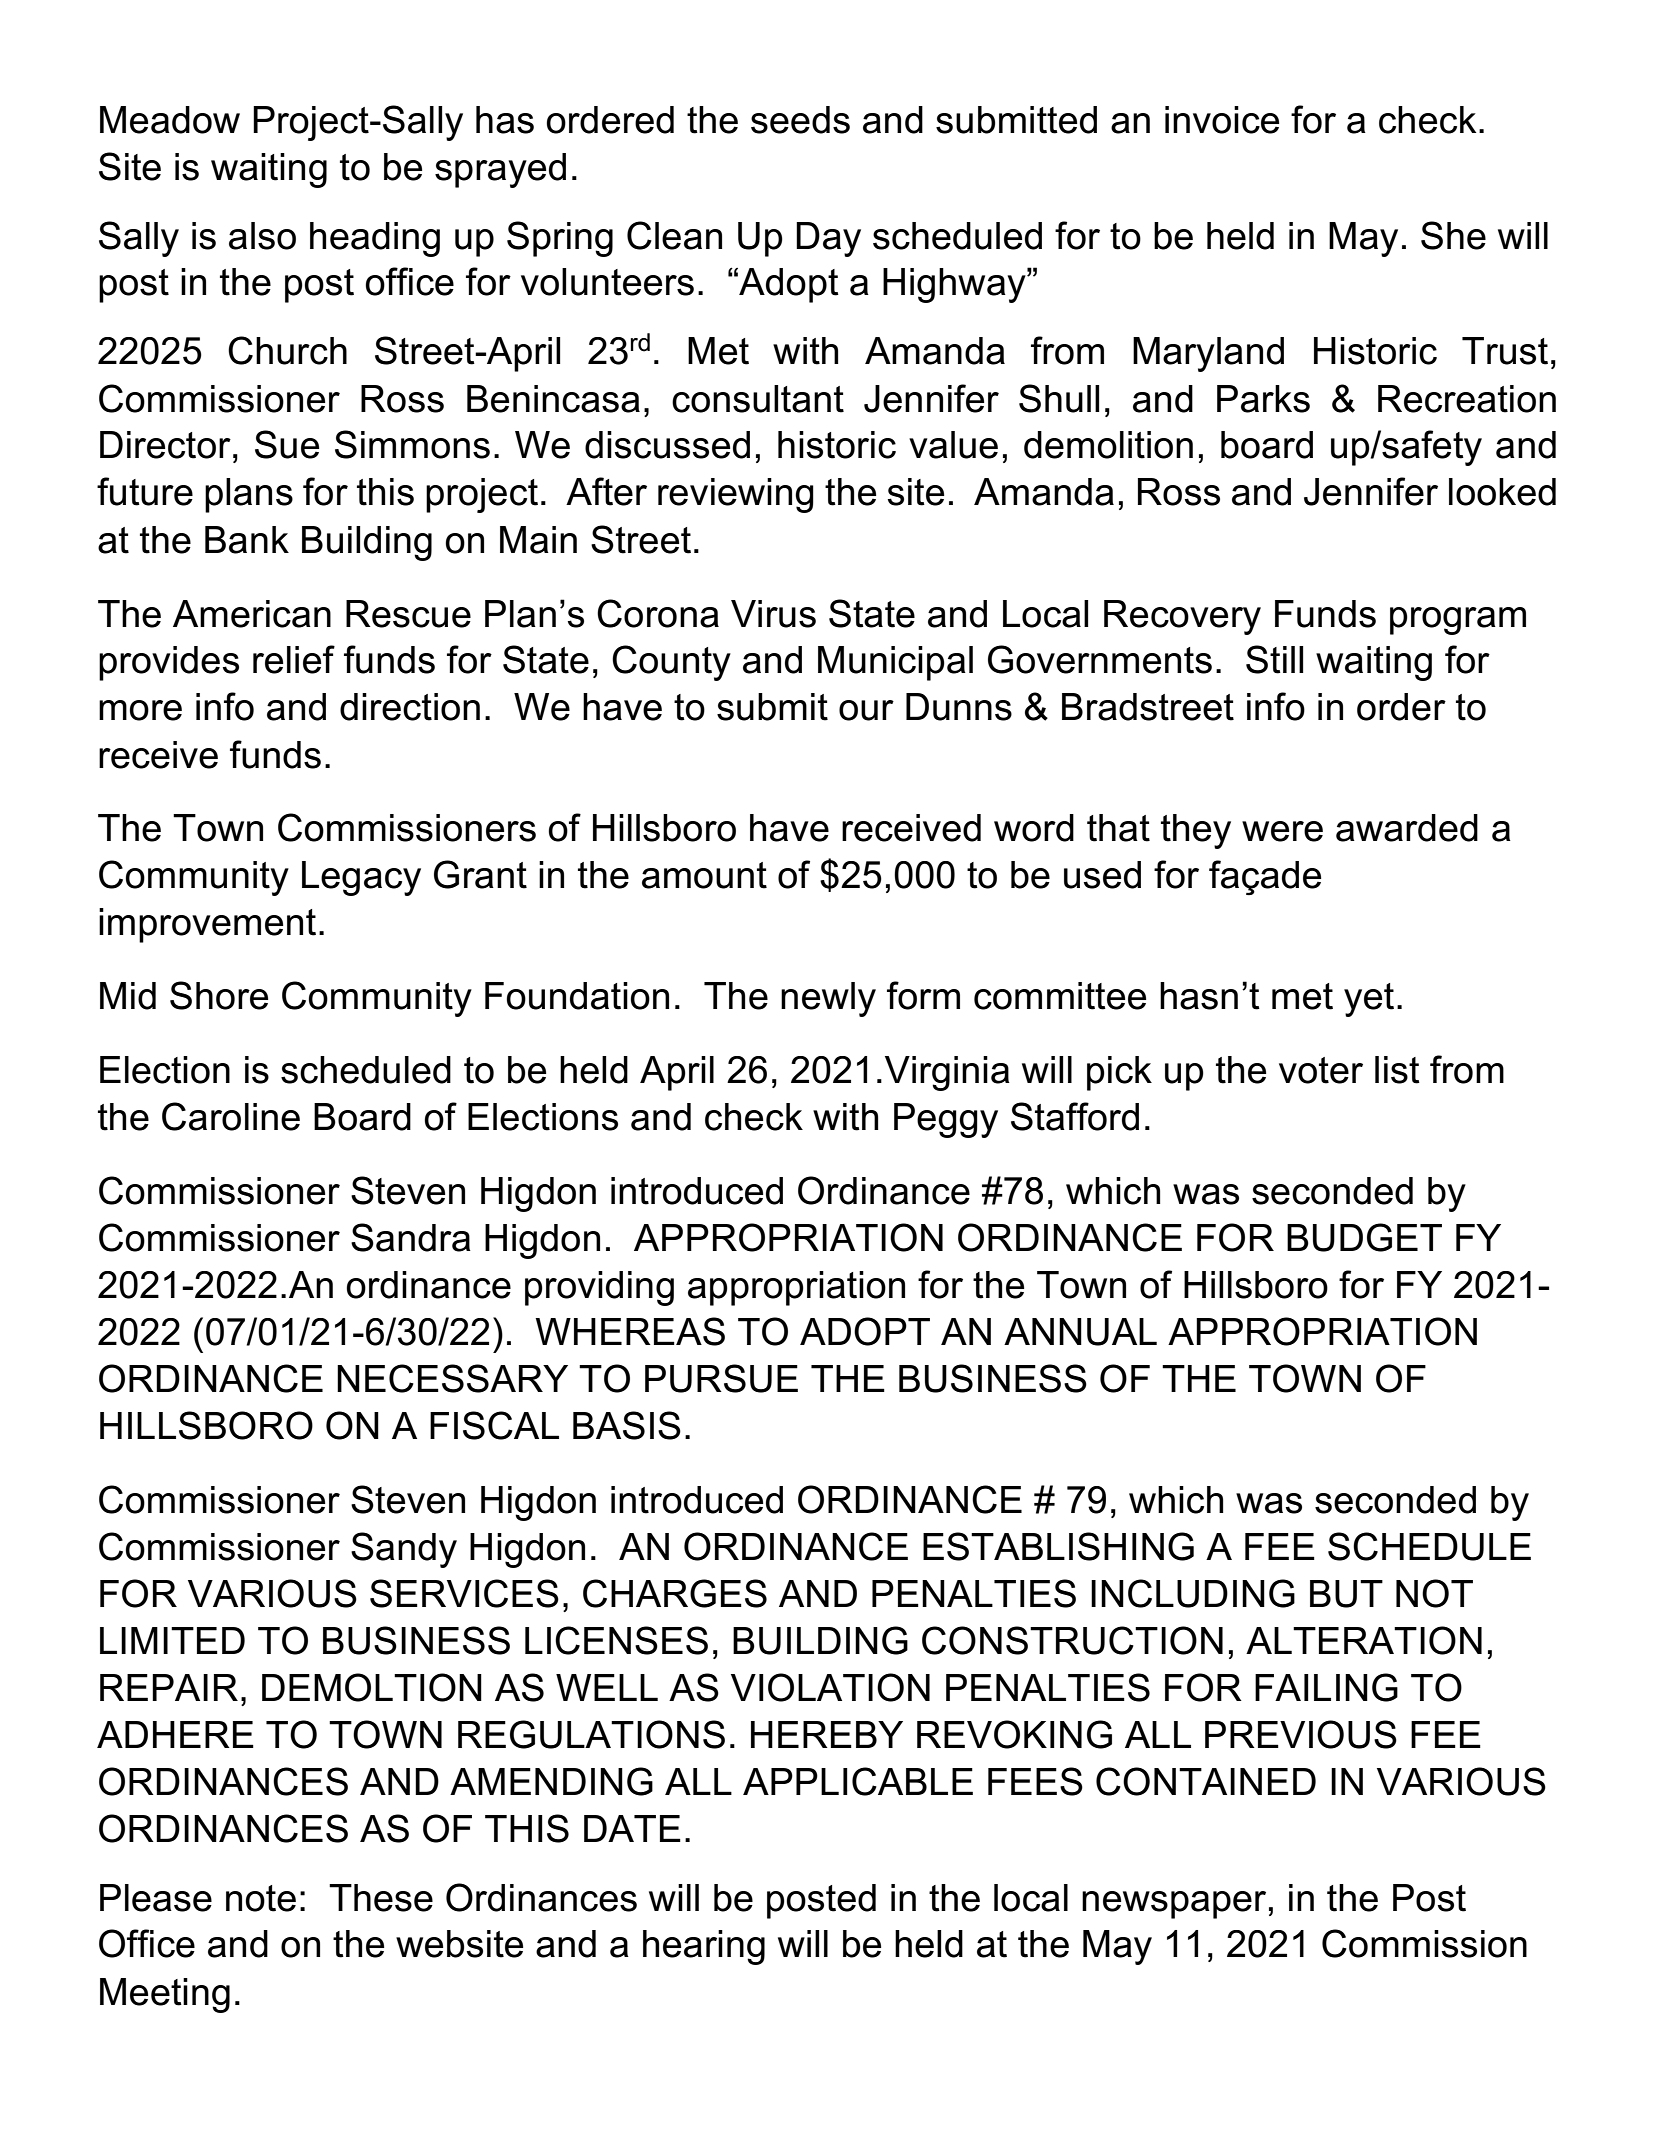 The image size is (1656, 2143). What do you see at coordinates (1321, 1070) in the page?
I see `voter` at bounding box center [1321, 1070].
